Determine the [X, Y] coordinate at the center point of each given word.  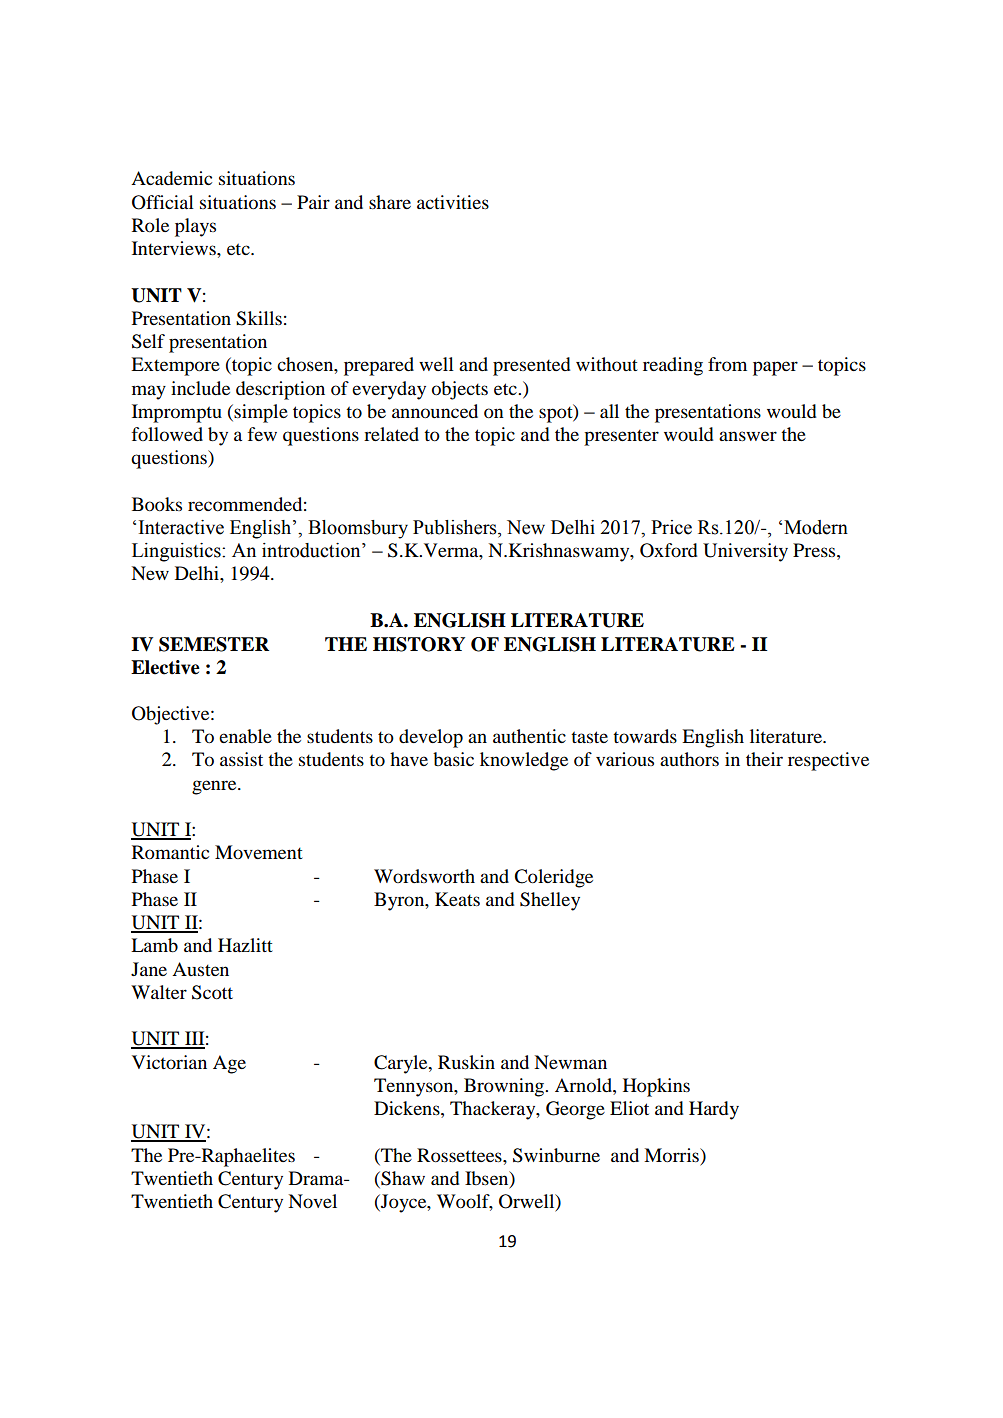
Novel [312, 1201]
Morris [672, 1155]
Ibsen [488, 1179]
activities [453, 202]
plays [195, 227]
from [727, 364]
